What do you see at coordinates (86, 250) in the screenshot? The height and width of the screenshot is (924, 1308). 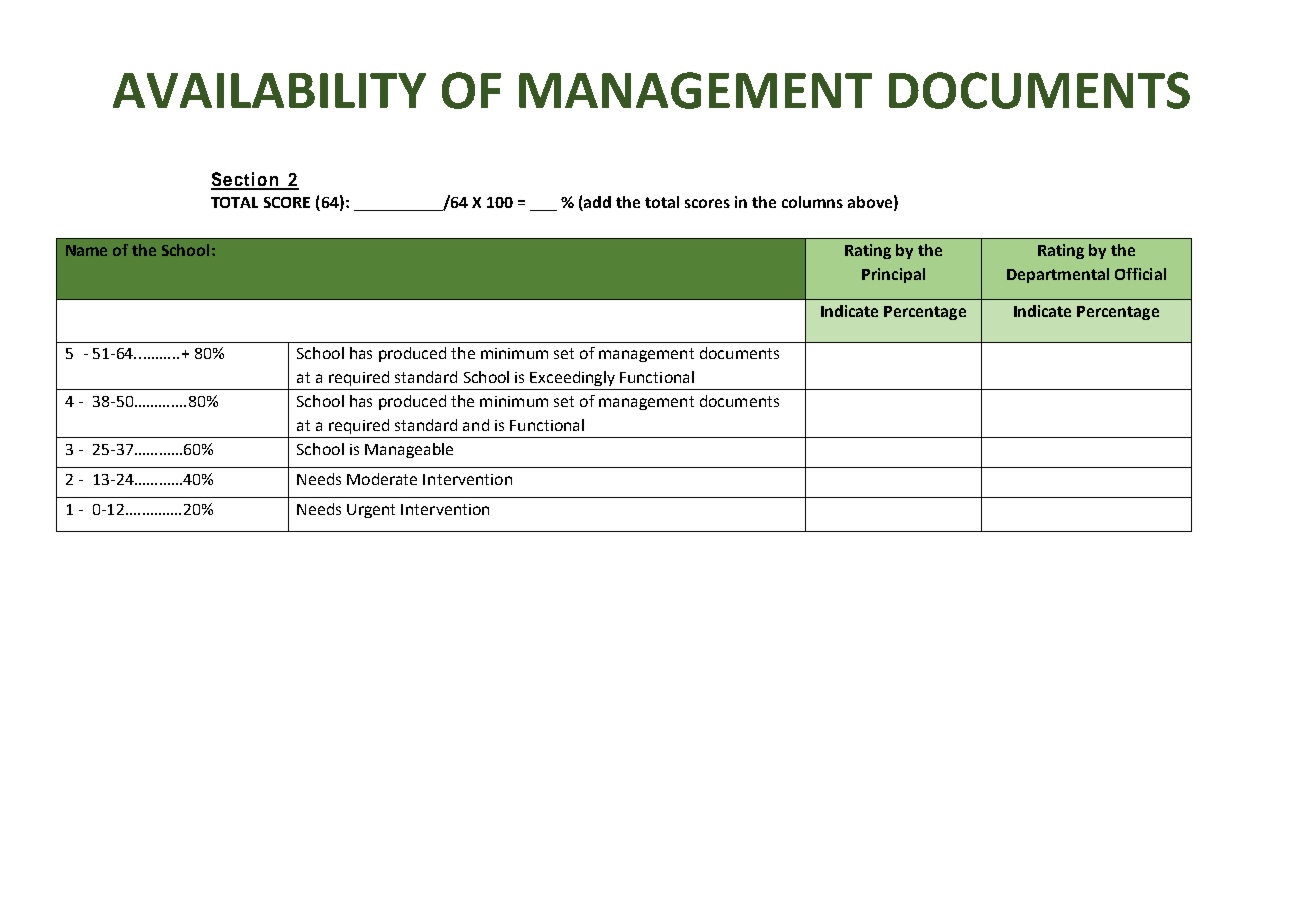 I see `Name` at bounding box center [86, 250].
